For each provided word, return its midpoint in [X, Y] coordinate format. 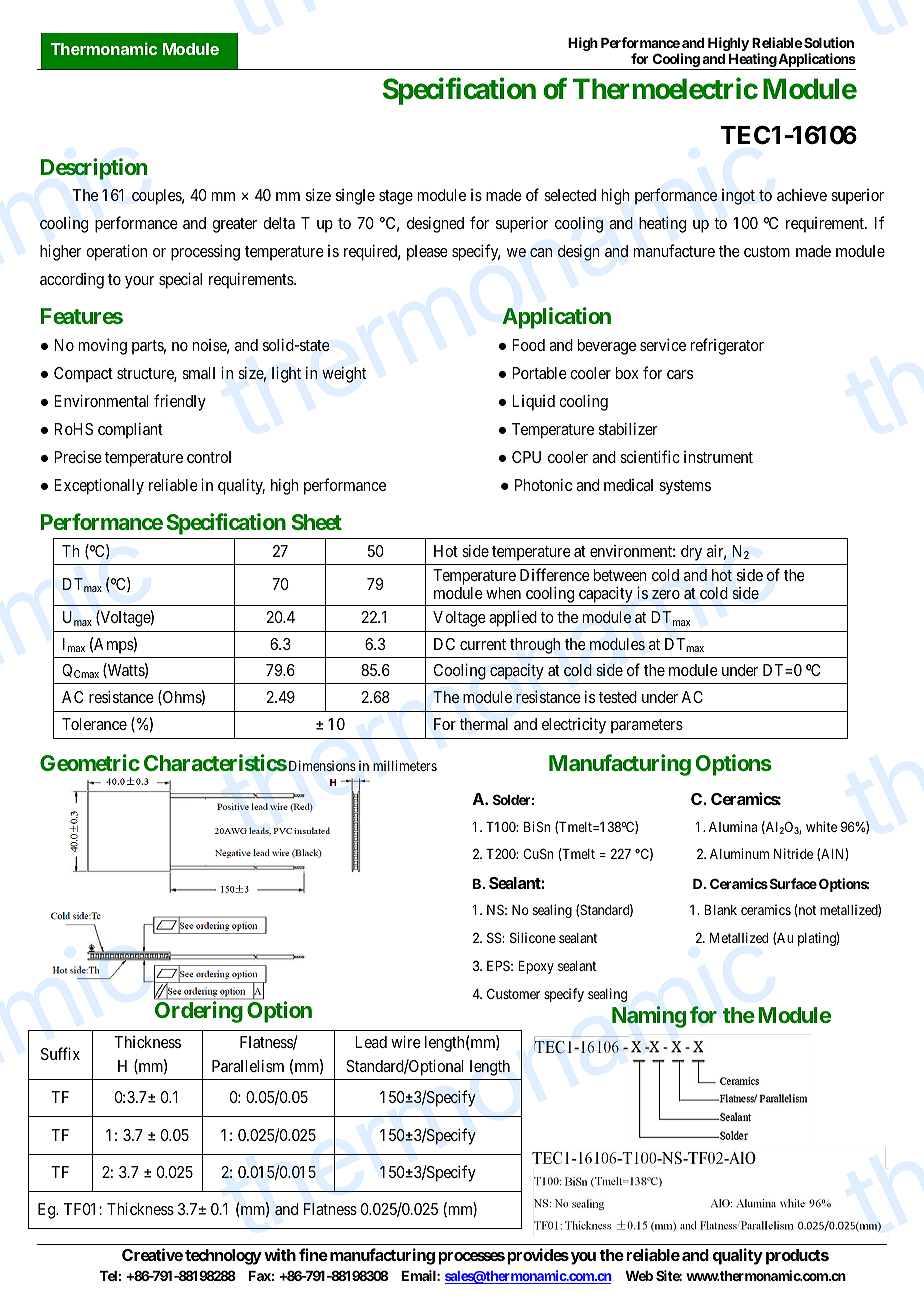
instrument [718, 457]
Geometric [90, 762]
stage [396, 197]
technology [223, 1257]
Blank [721, 910]
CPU [526, 457]
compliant [130, 430]
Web [639, 1276]
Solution [829, 42]
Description [94, 169]
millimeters [405, 765]
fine [313, 1254]
